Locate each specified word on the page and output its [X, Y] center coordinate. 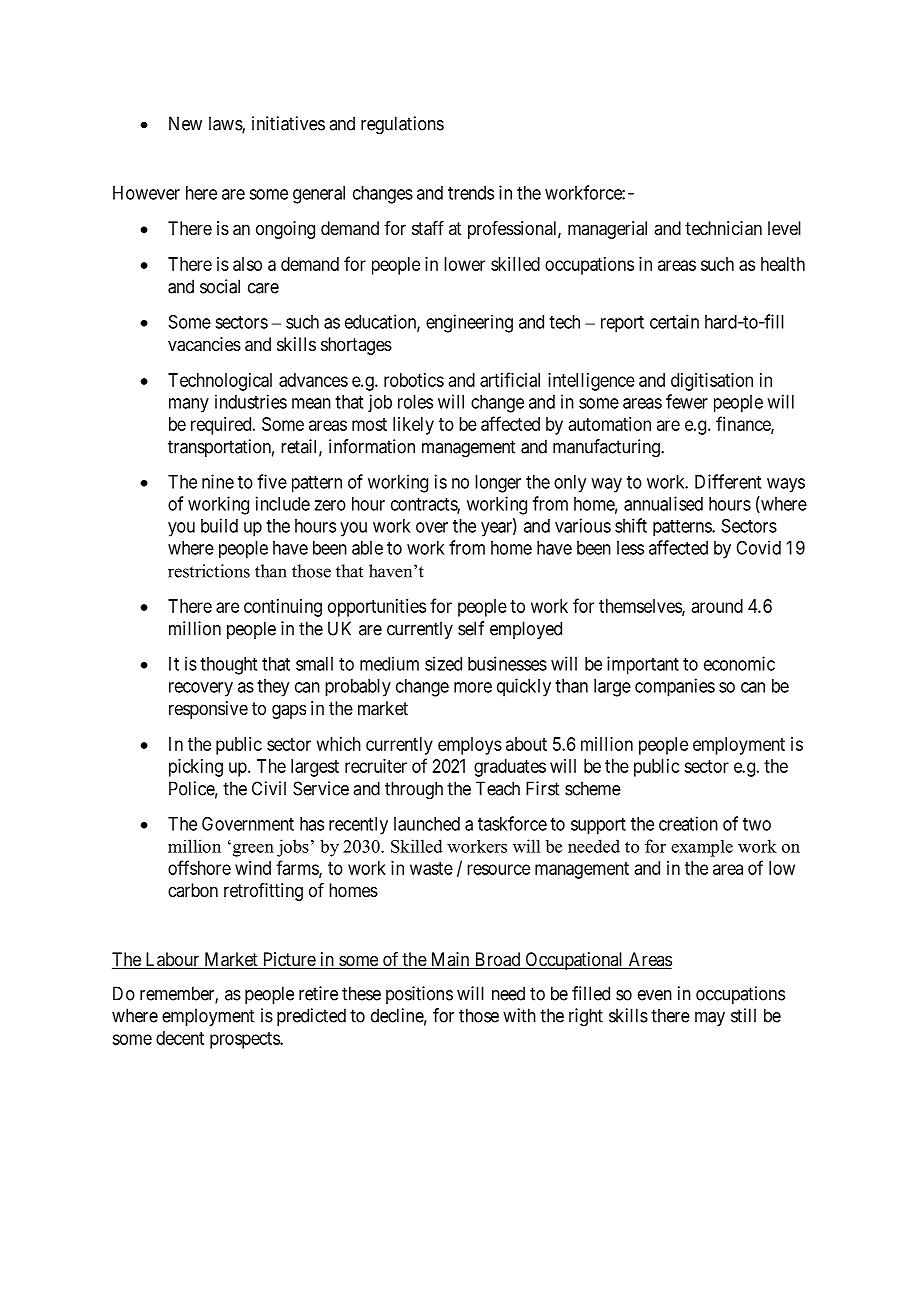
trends [471, 193]
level [784, 228]
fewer [687, 401]
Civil [269, 788]
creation [688, 823]
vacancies [204, 344]
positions [419, 995]
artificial [510, 379]
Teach [498, 788]
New [185, 123]
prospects [245, 1040]
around [717, 606]
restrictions [209, 571]
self [471, 628]
